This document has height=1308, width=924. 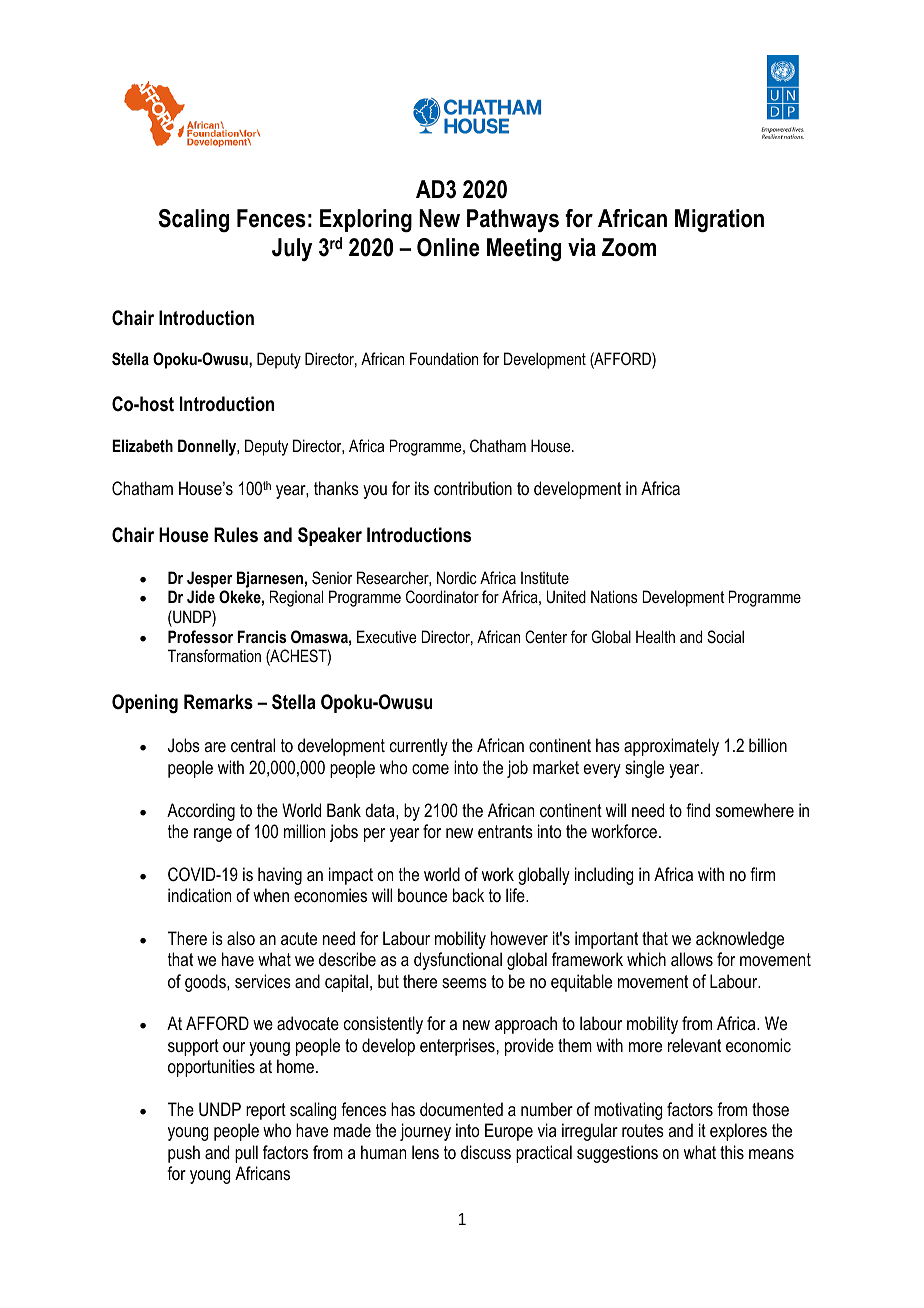 What do you see at coordinates (218, 702) in the document?
I see `Remarks` at bounding box center [218, 702].
